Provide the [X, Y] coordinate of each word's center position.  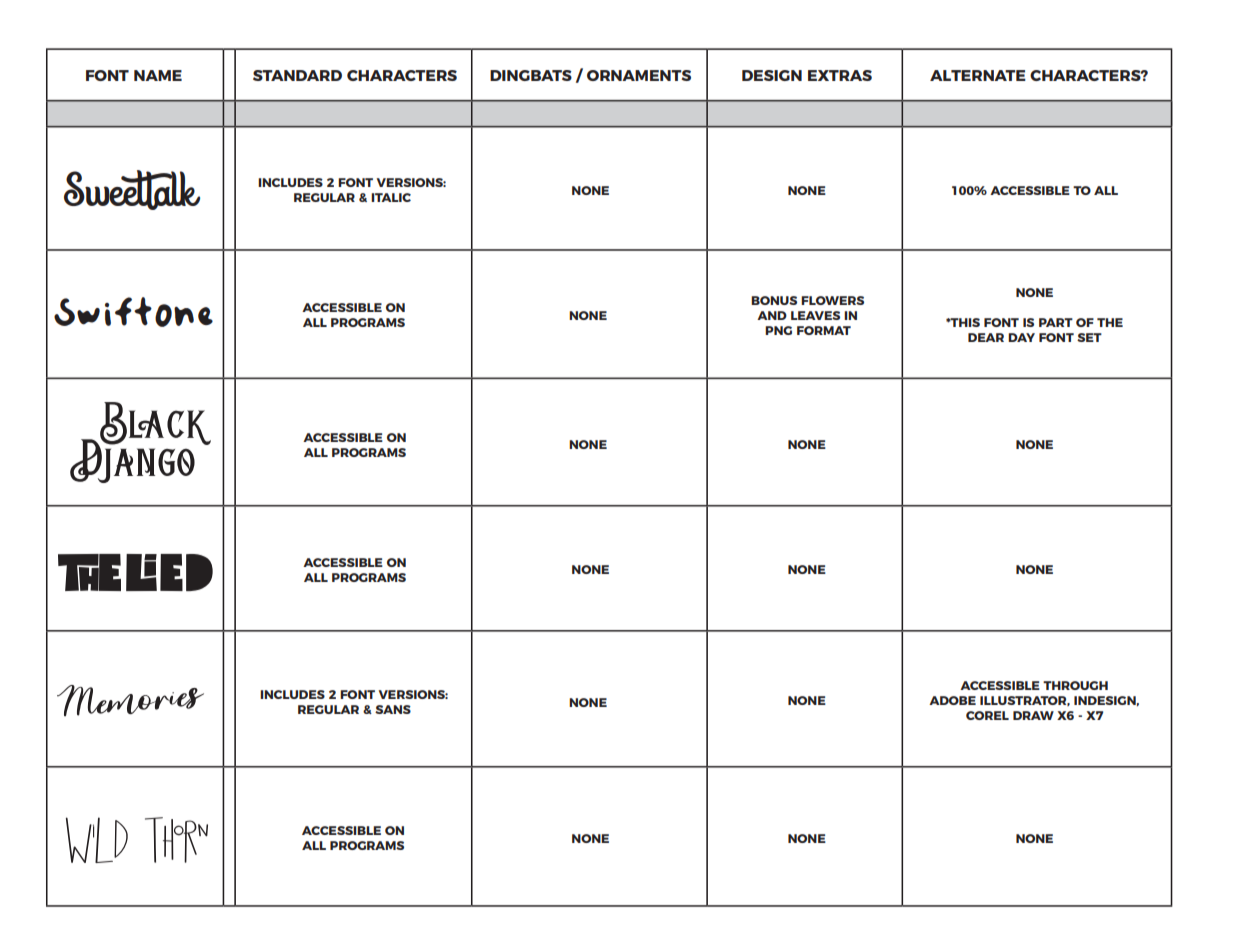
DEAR [986, 337]
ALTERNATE [978, 75]
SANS [393, 709]
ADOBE [952, 700]
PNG [778, 330]
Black [154, 424]
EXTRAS [840, 75]
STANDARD [297, 75]
